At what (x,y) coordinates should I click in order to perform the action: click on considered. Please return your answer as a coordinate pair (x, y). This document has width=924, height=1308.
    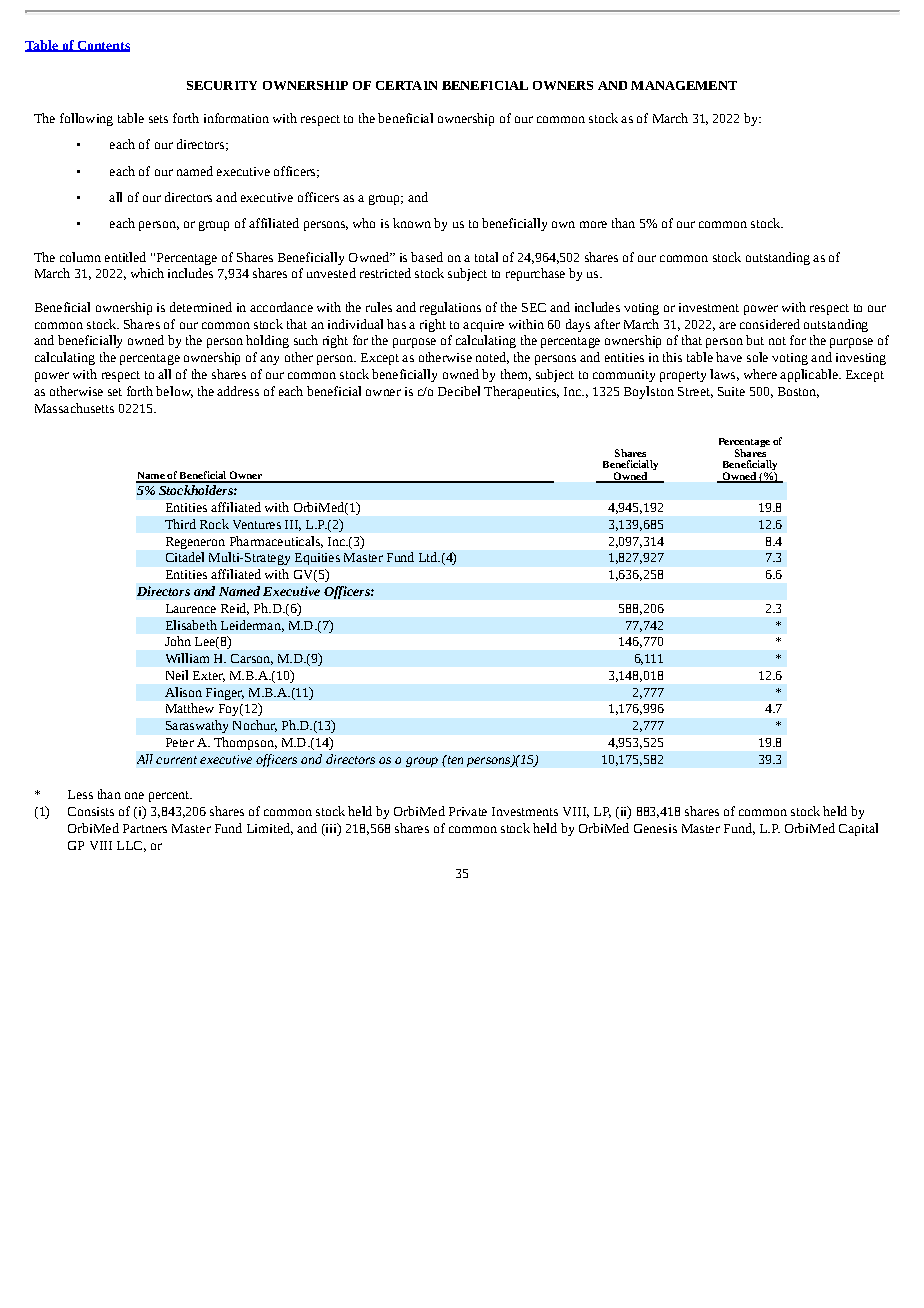
    Looking at the image, I should click on (770, 324).
